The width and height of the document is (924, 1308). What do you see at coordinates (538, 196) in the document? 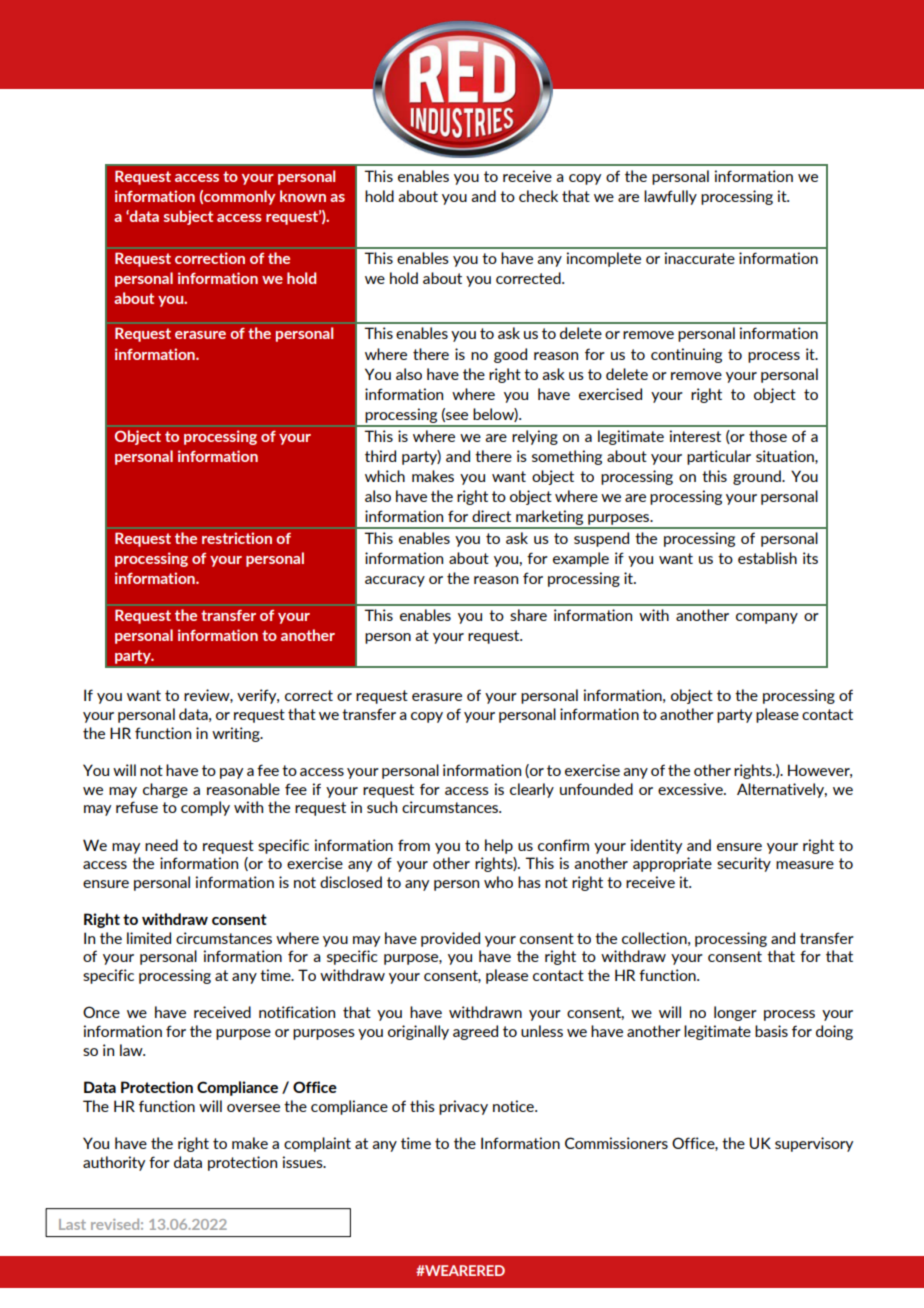
I see `check` at bounding box center [538, 196].
